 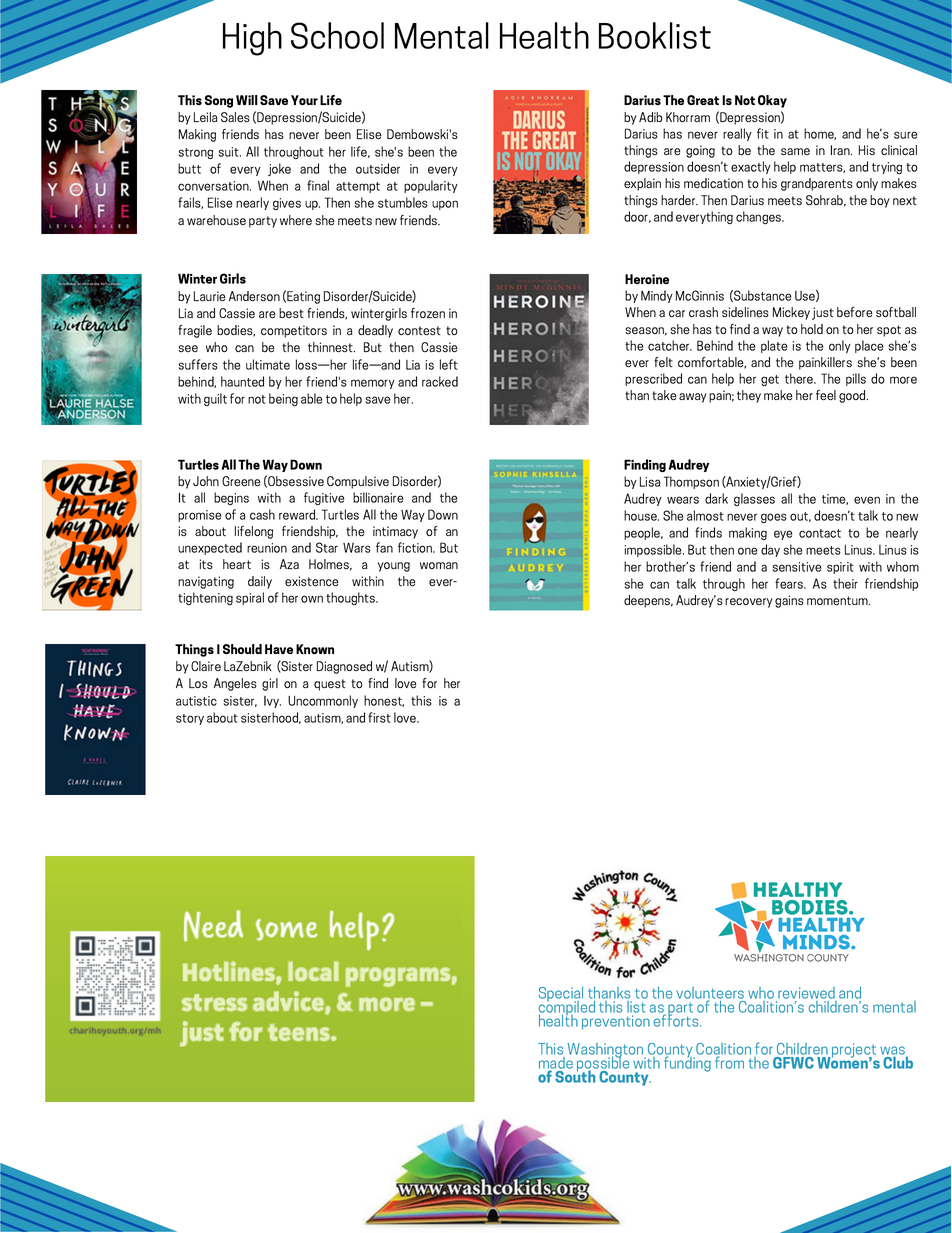 I want to click on Okay, so click(x=772, y=101).
